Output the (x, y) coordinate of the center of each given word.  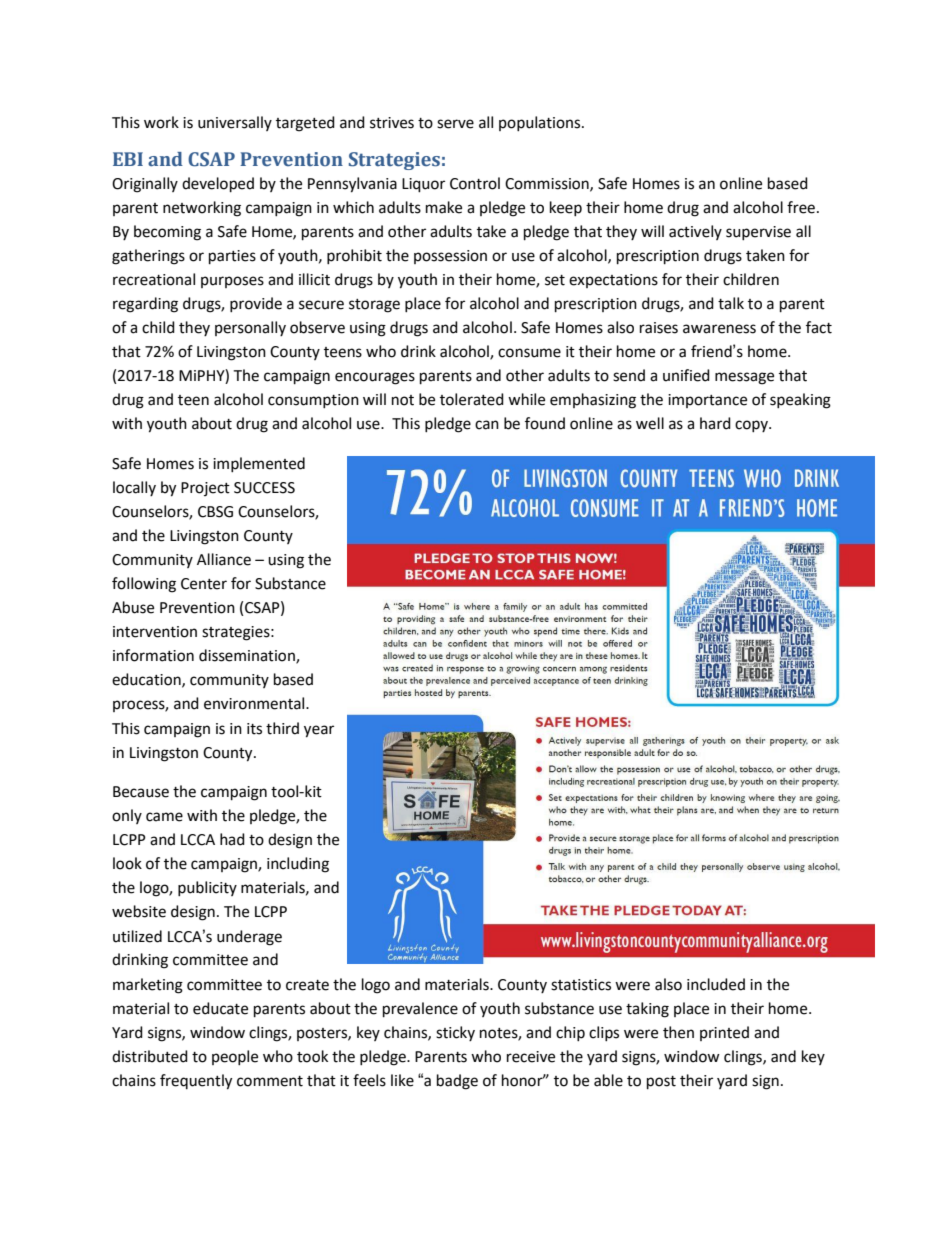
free (801, 207)
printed (724, 1033)
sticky (455, 1033)
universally (235, 123)
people (235, 1057)
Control (475, 183)
